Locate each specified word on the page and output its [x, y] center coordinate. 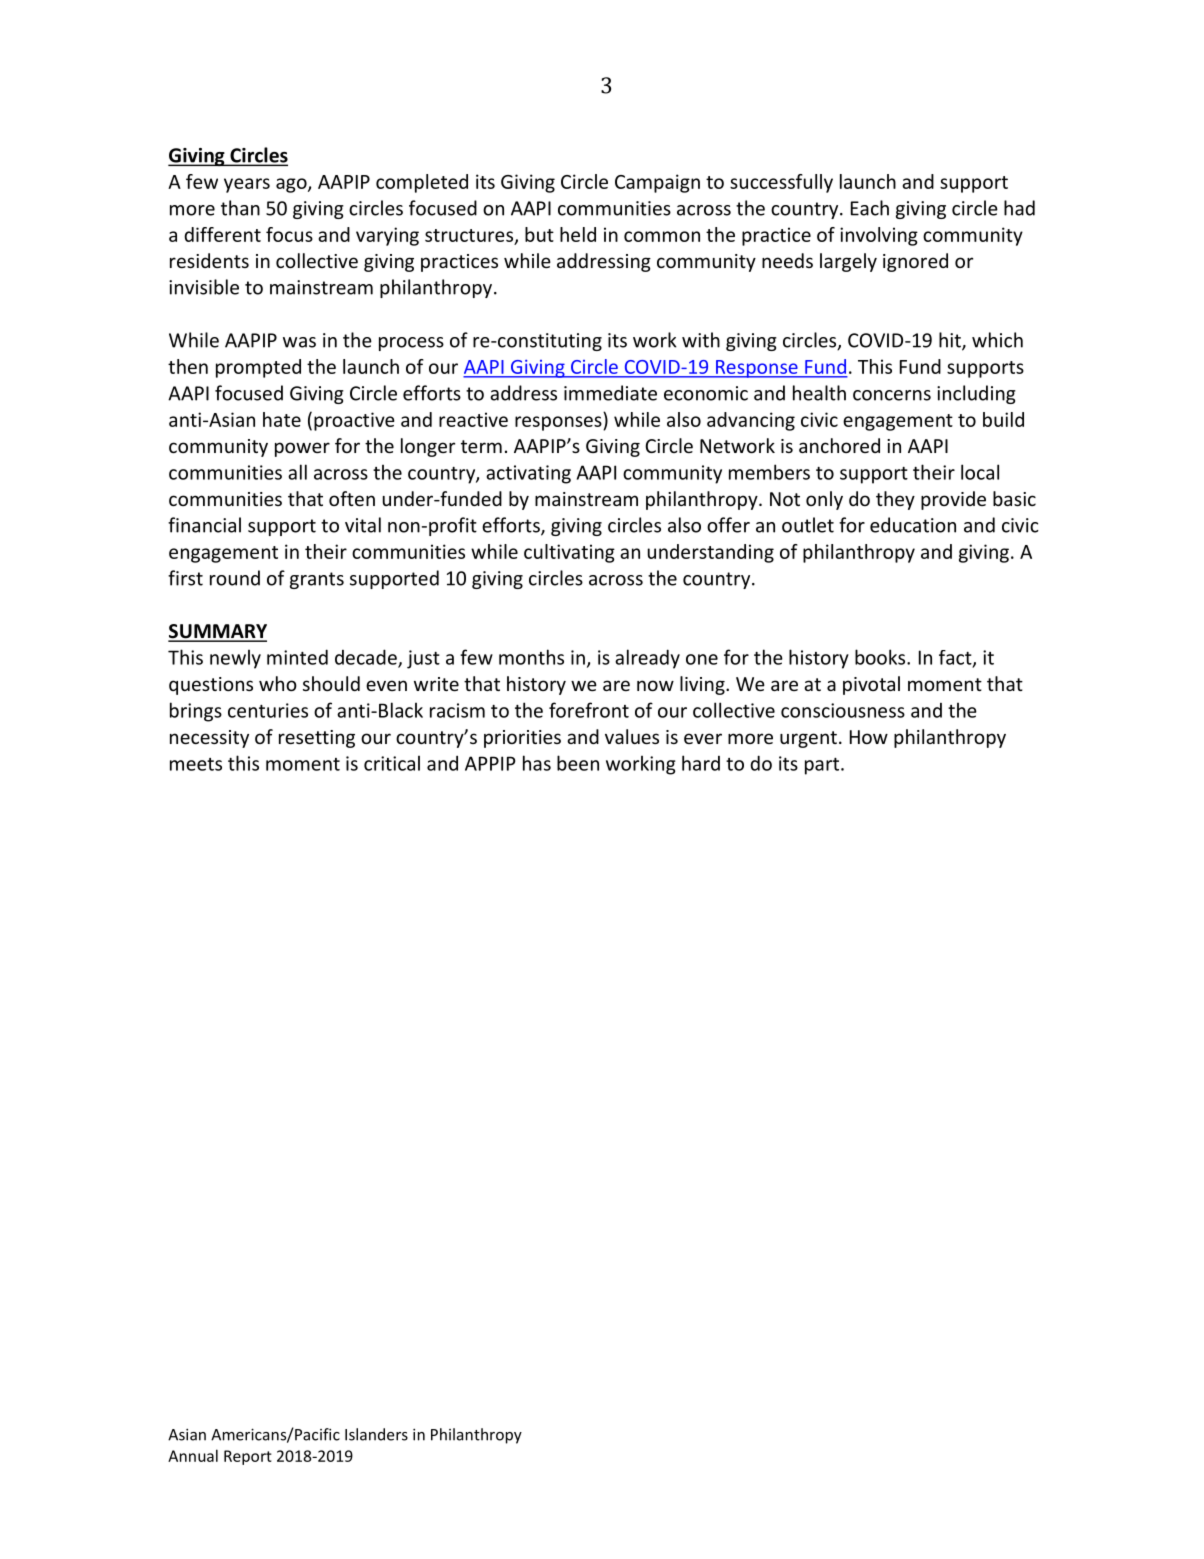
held [578, 234]
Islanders [376, 1434]
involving [879, 236]
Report [248, 1457]
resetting [317, 739]
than [240, 208]
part [823, 766]
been [578, 763]
